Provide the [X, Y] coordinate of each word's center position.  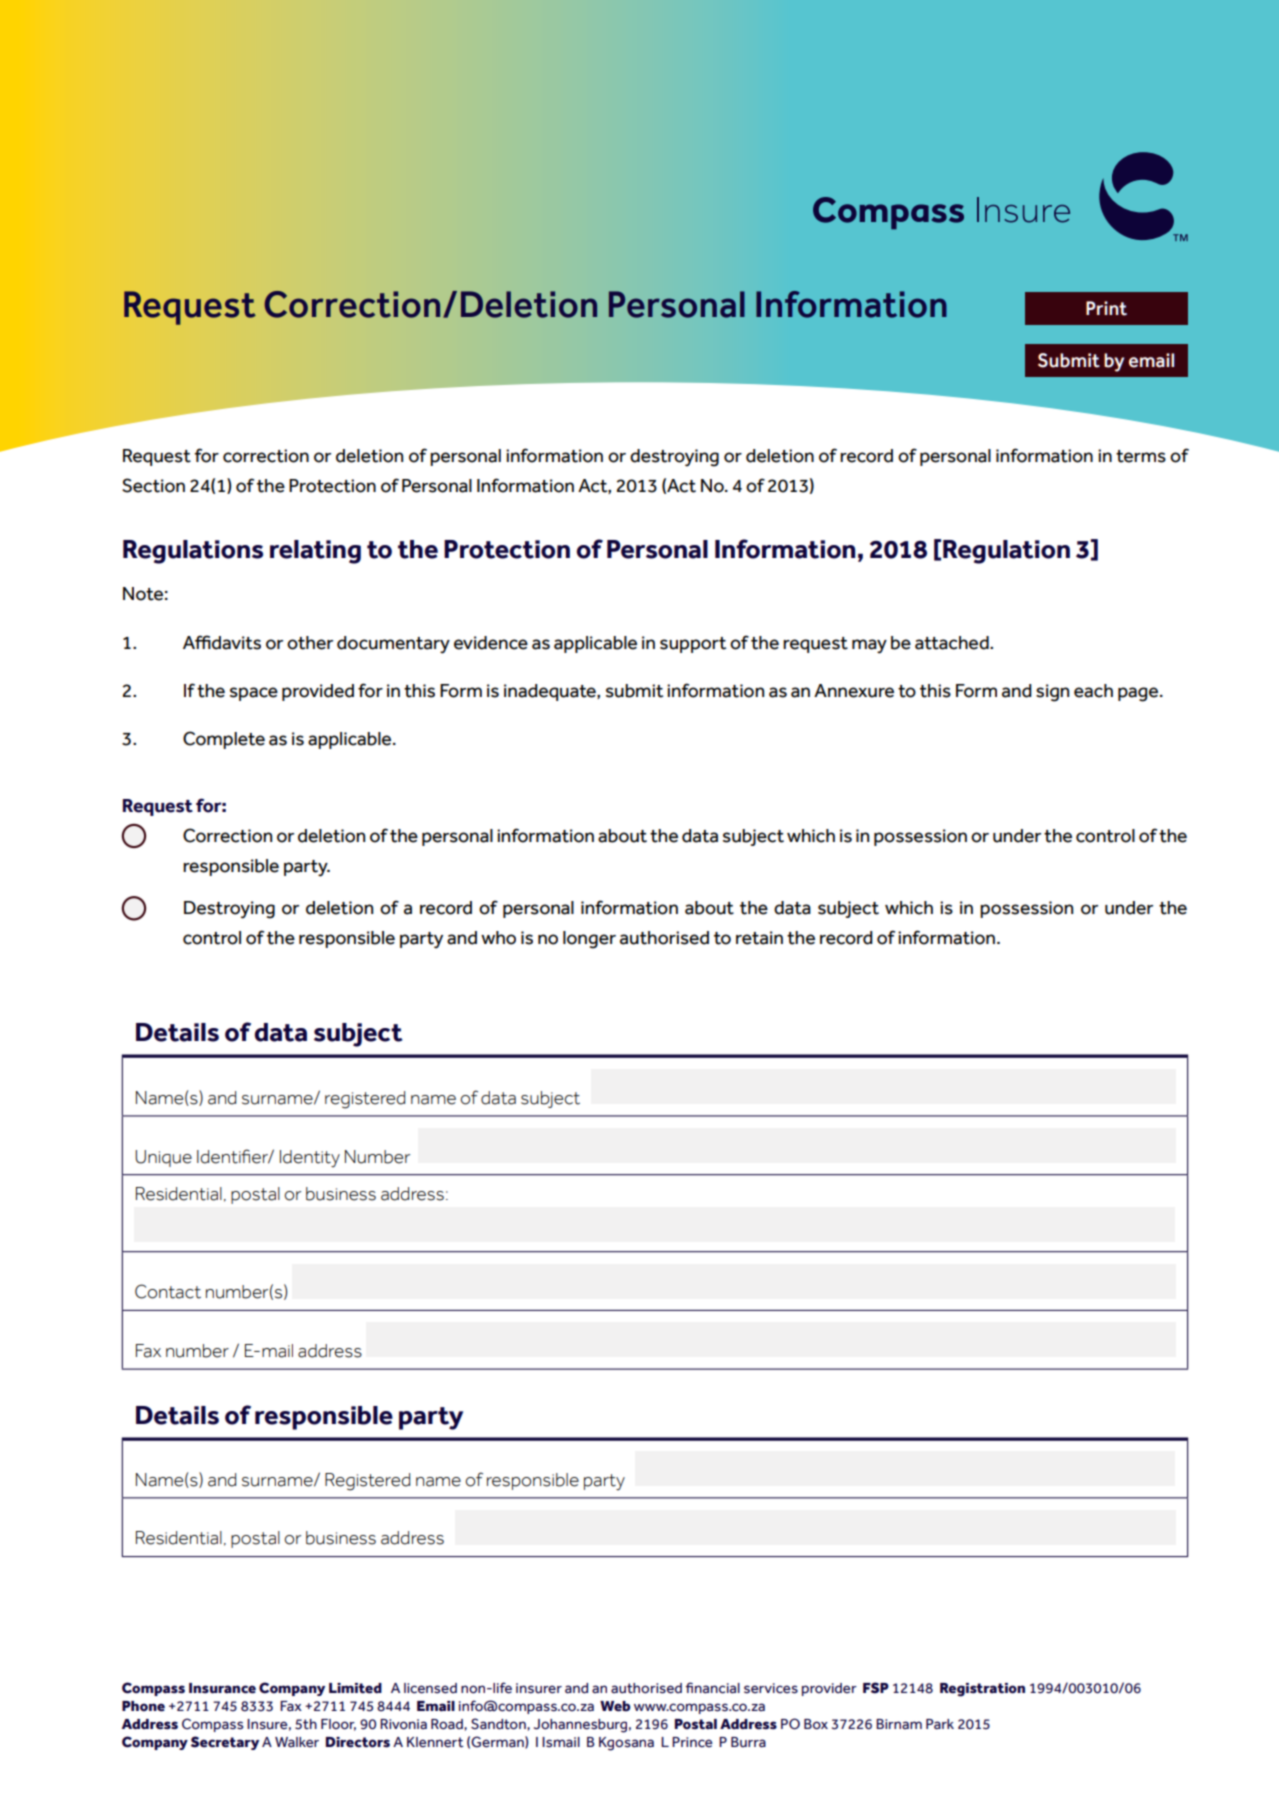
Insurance [222, 1688]
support [693, 645]
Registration [982, 1690]
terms [1141, 456]
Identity [310, 1158]
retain [759, 938]
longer [589, 940]
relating [315, 552]
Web [615, 1706]
